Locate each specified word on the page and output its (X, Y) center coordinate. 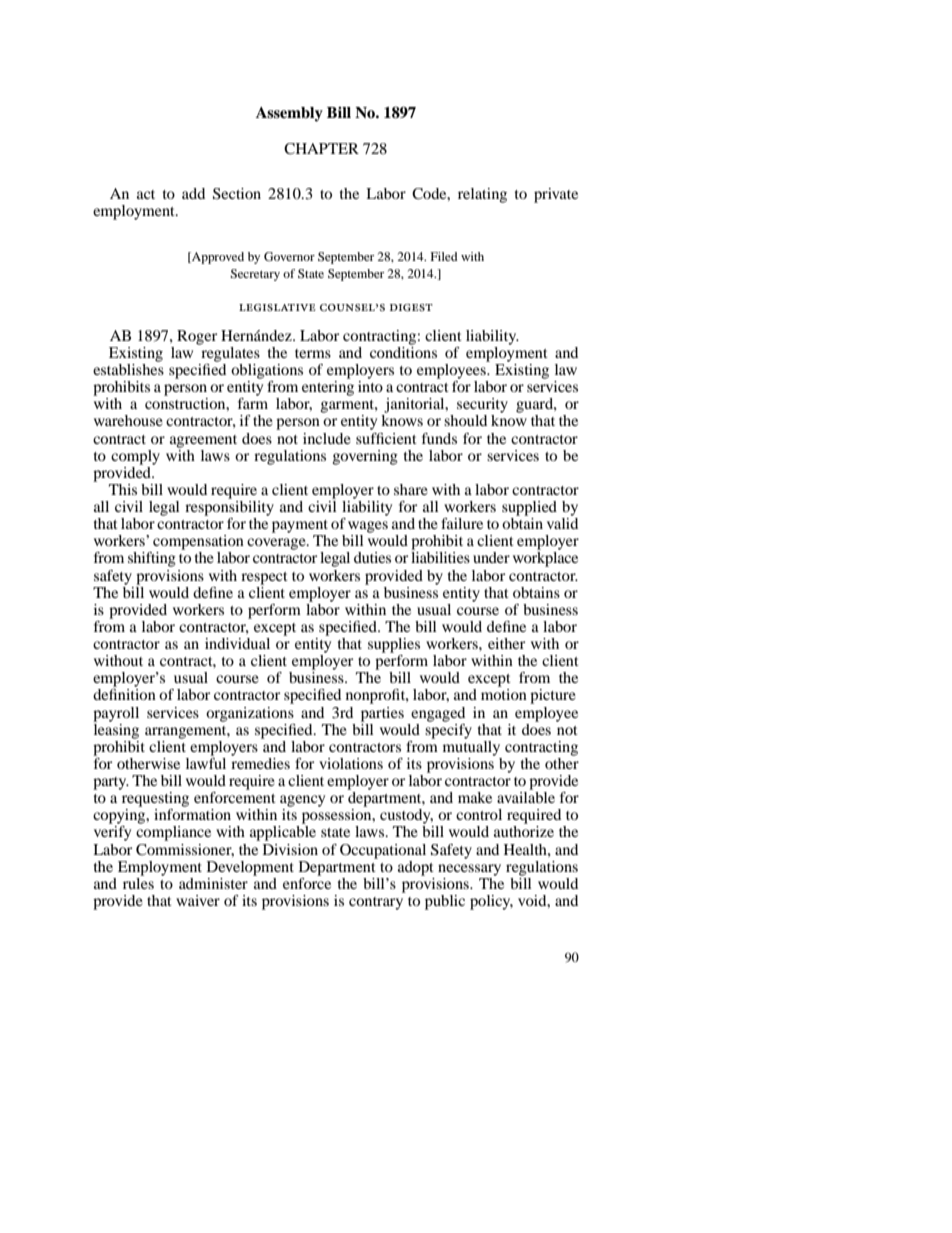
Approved (217, 258)
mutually (471, 747)
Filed (444, 256)
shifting (152, 559)
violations (351, 763)
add (193, 193)
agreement (203, 441)
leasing (116, 730)
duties (372, 557)
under (491, 557)
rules (138, 882)
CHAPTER (321, 149)
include (327, 438)
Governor (289, 256)
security (482, 405)
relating (482, 195)
